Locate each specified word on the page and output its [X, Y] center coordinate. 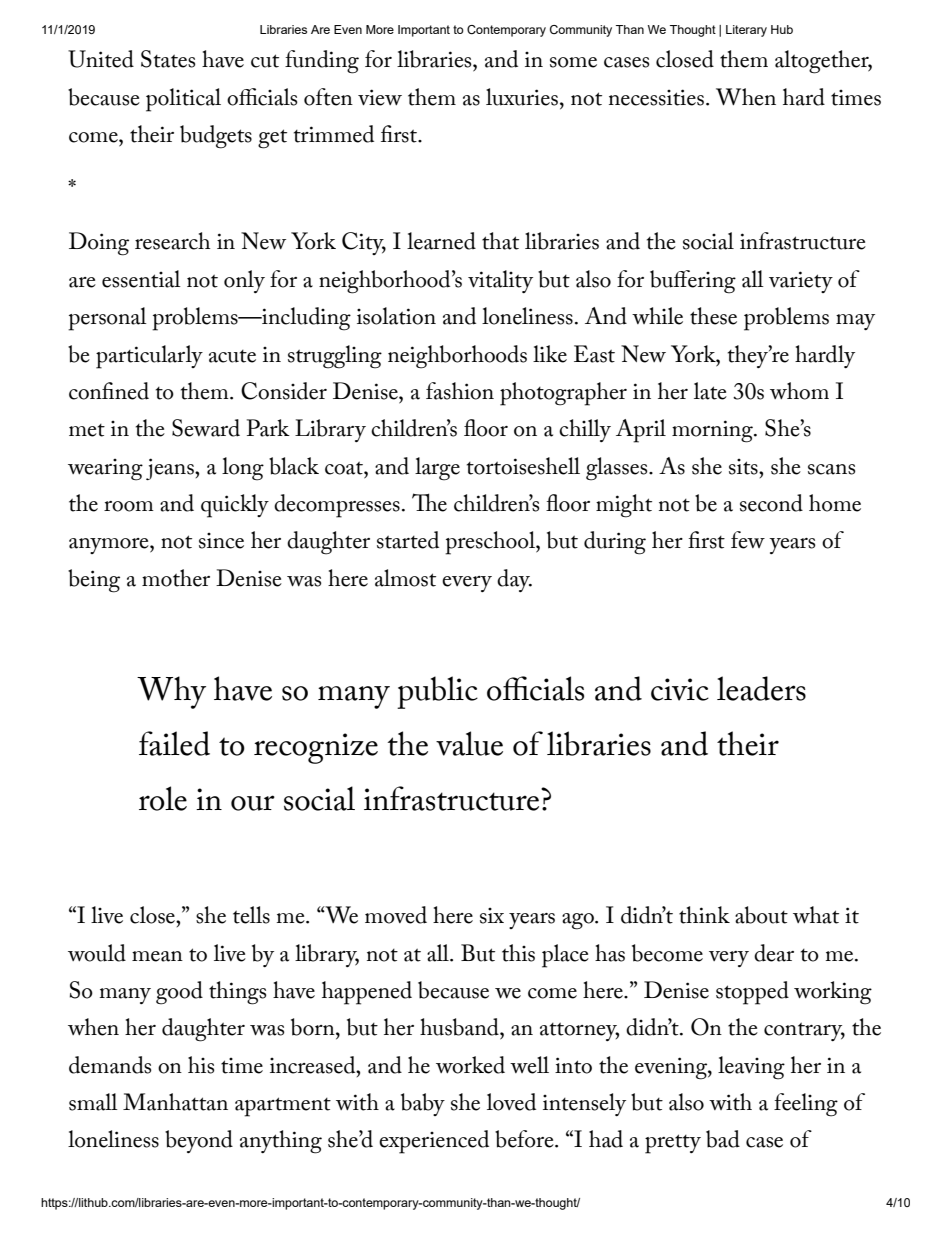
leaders [761, 688]
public [437, 692]
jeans [171, 469]
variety [801, 282]
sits [744, 467]
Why [171, 692]
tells [251, 915]
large [437, 469]
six [492, 916]
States [168, 59]
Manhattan [175, 1102]
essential [141, 279]
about [761, 915]
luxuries [522, 97]
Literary [746, 31]
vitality [500, 281]
